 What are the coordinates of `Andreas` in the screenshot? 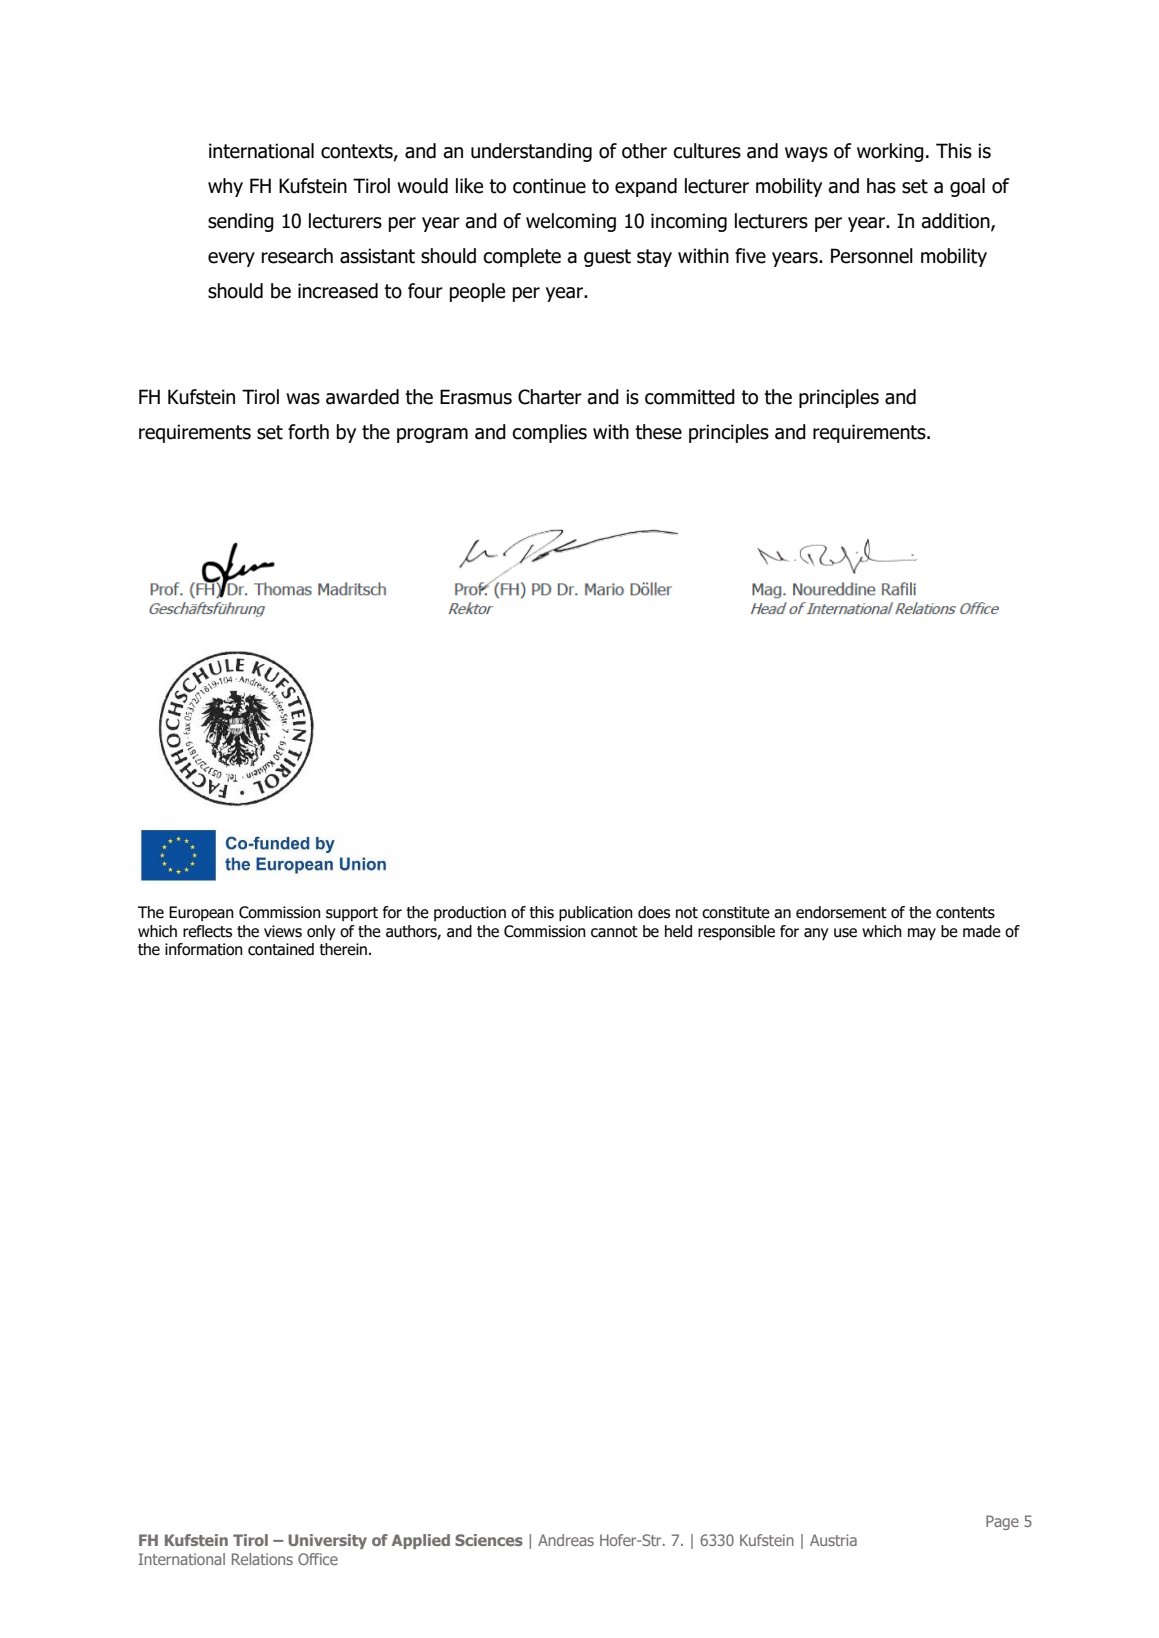 It's located at (566, 1540).
